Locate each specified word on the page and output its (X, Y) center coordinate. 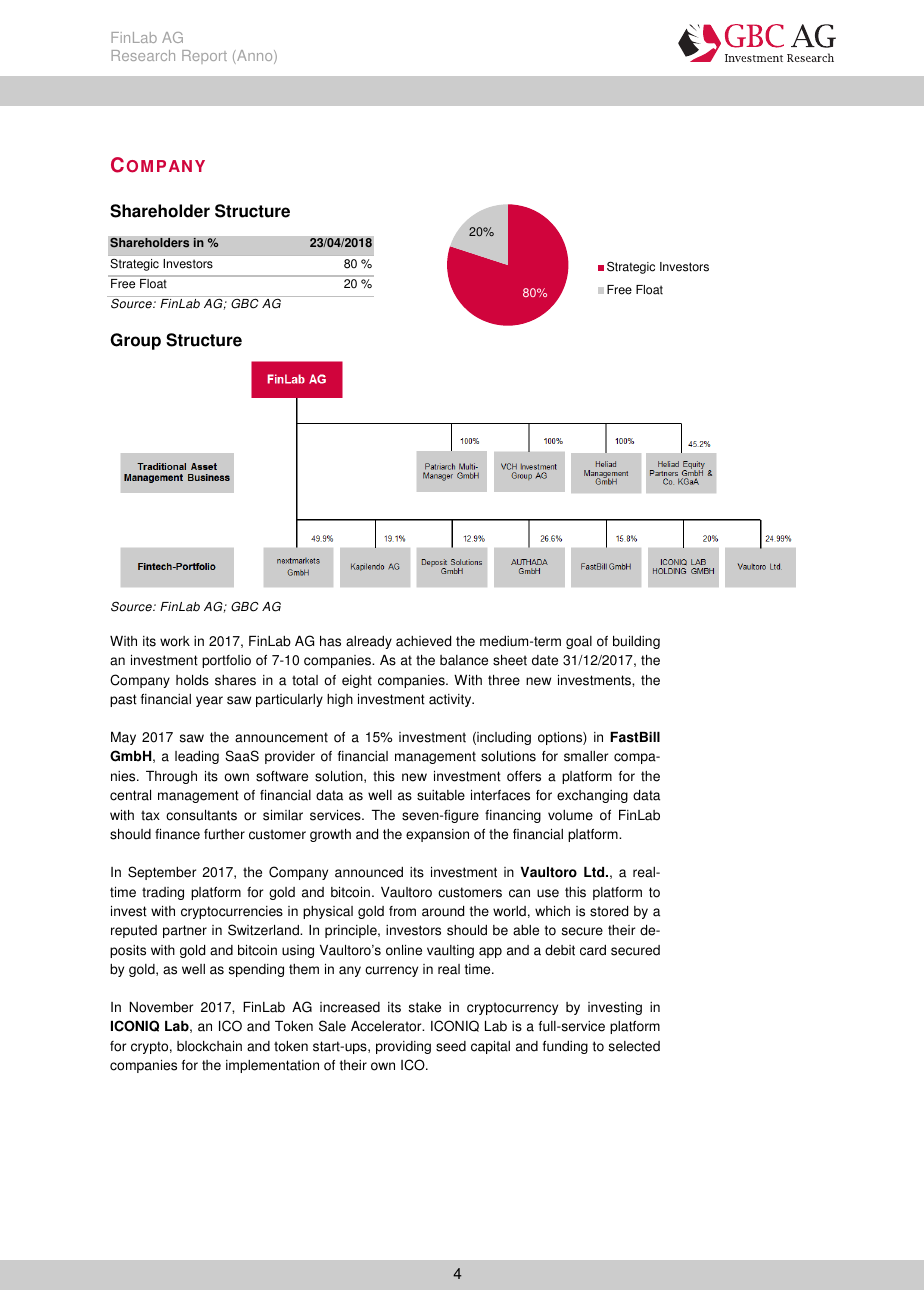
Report (204, 57)
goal (579, 642)
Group (135, 341)
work (175, 641)
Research (143, 55)
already (369, 642)
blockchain (209, 1046)
